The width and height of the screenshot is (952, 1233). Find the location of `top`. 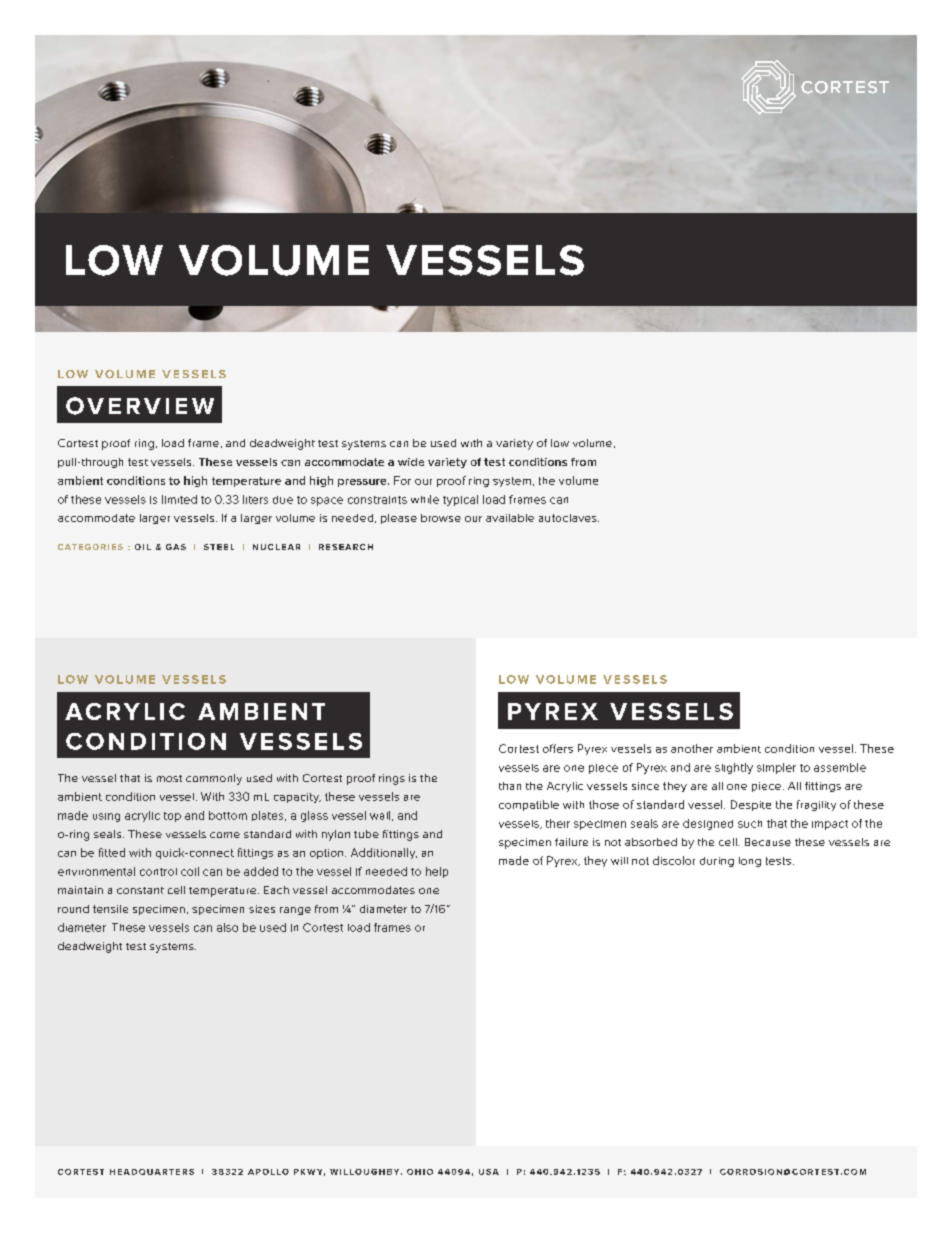

top is located at coordinates (172, 817).
